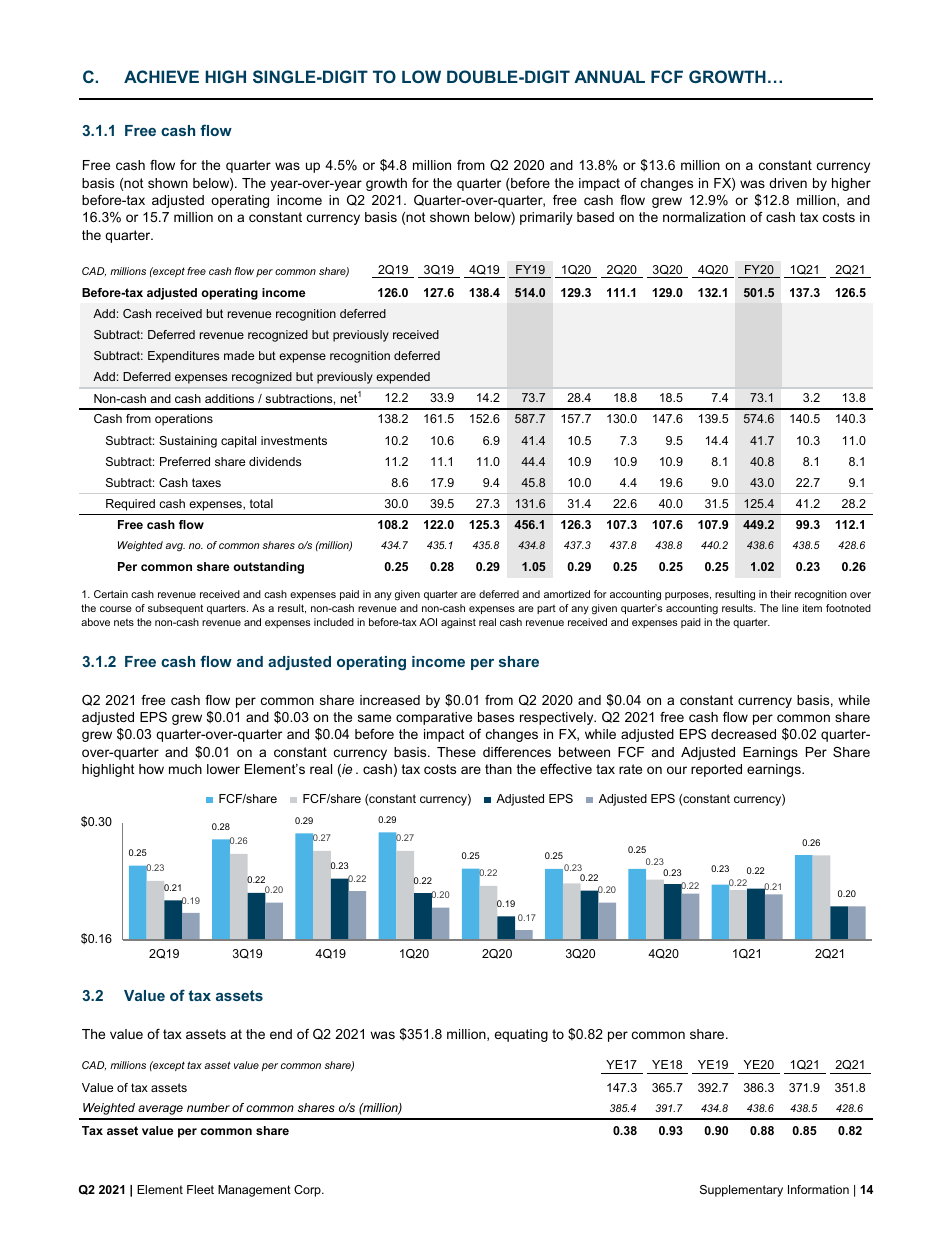  What do you see at coordinates (458, 623) in the screenshot?
I see `against` at bounding box center [458, 623].
